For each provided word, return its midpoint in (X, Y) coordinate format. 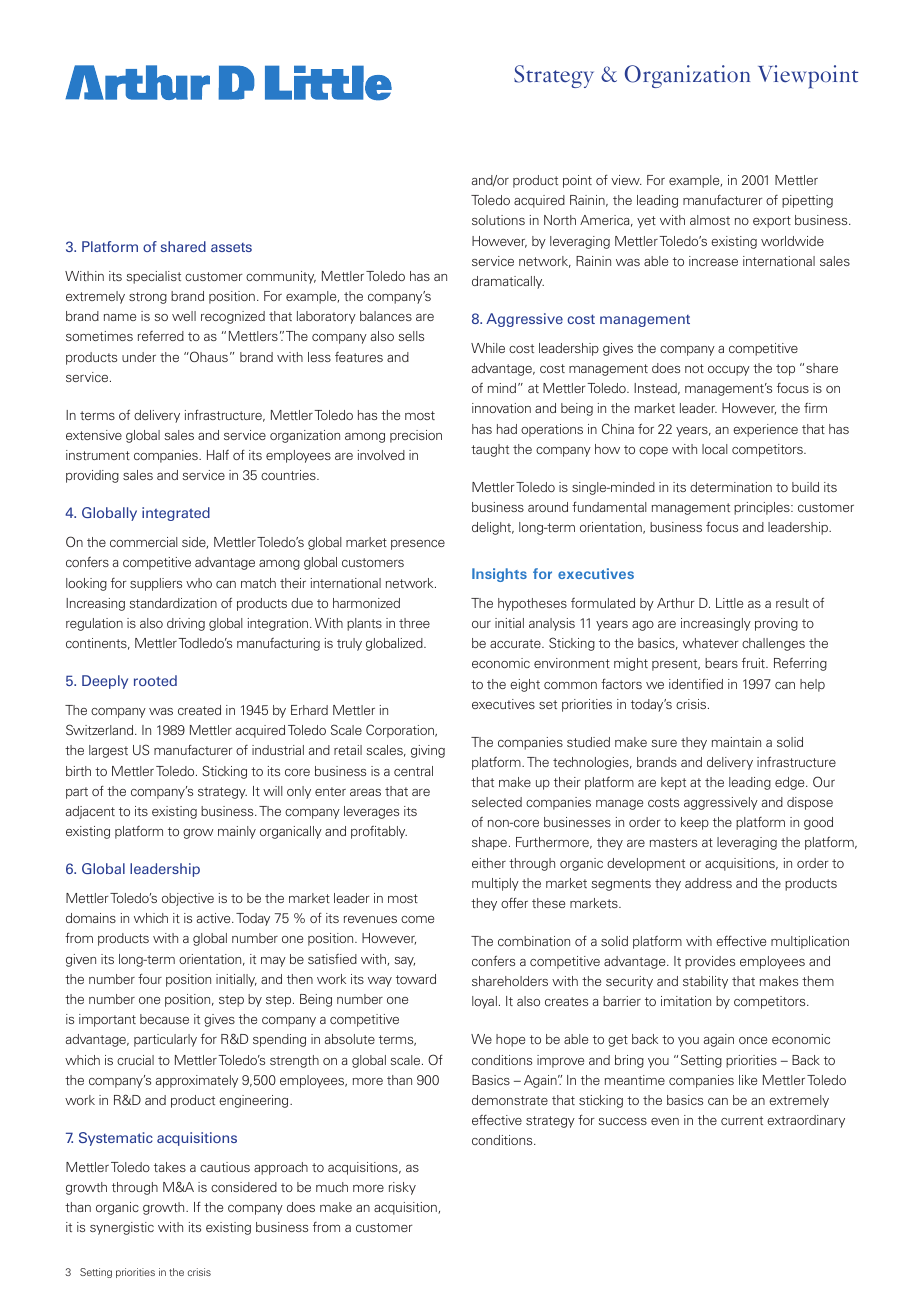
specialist (153, 277)
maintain (736, 742)
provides (710, 962)
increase (713, 261)
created (199, 710)
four (150, 978)
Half (218, 455)
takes (170, 1167)
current (742, 1120)
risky (402, 1188)
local (715, 449)
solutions (498, 220)
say (404, 962)
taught (490, 450)
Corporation (401, 731)
